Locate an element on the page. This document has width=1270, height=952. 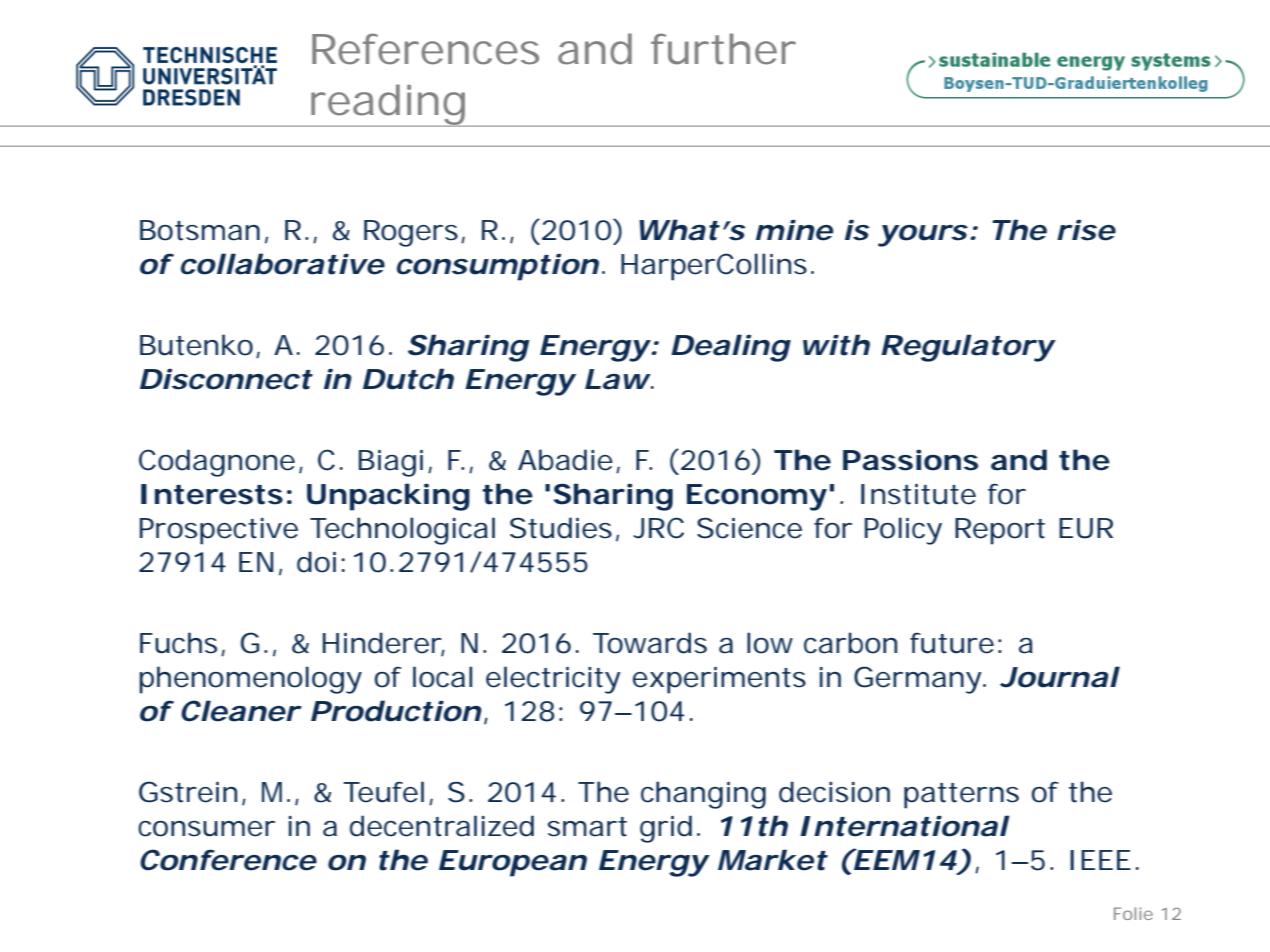
yours is located at coordinates (923, 236).
